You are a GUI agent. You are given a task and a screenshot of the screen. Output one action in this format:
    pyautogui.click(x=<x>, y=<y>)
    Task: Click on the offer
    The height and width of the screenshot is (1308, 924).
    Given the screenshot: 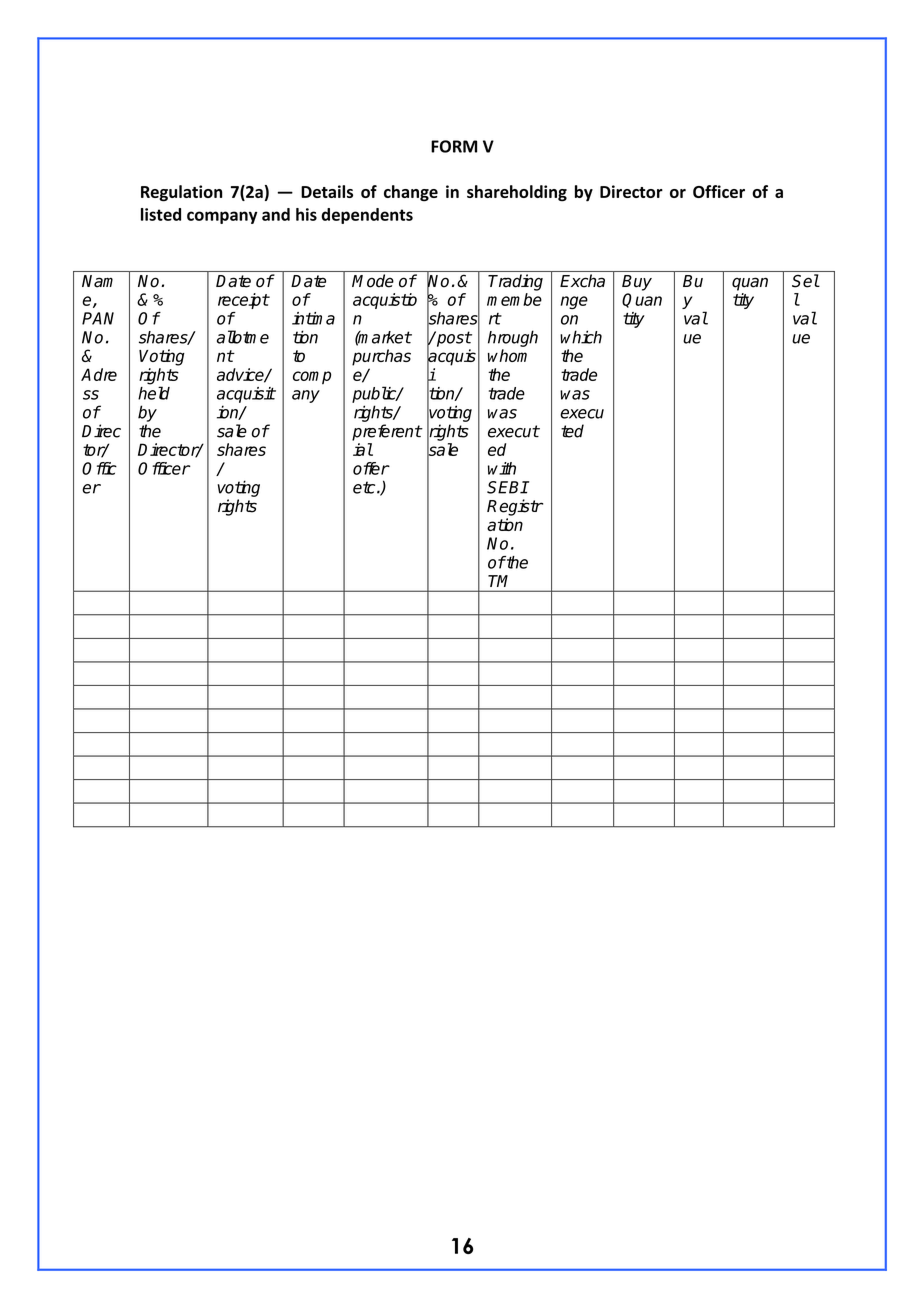 What is the action you would take?
    pyautogui.click(x=371, y=468)
